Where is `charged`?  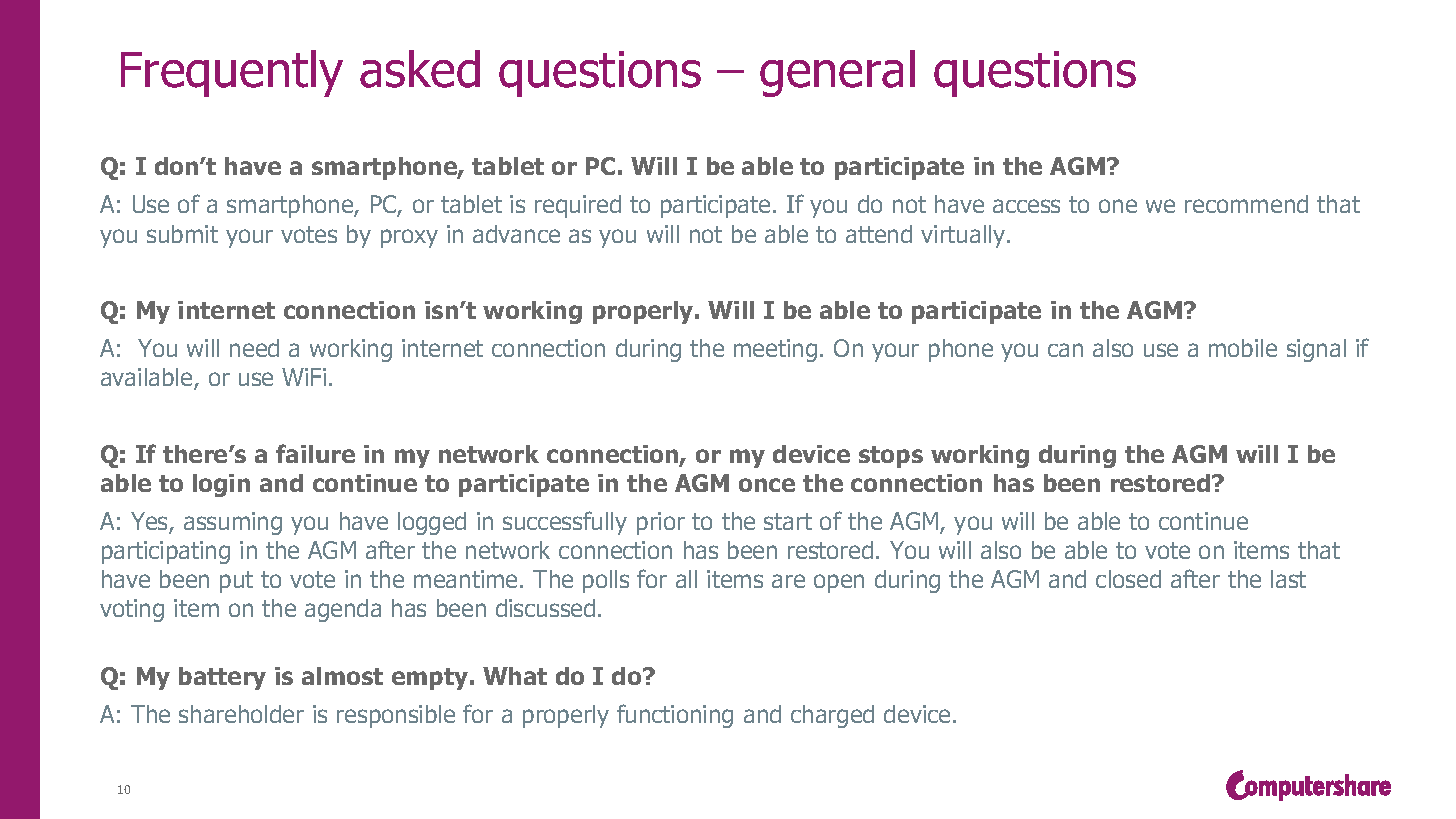 charged is located at coordinates (832, 716).
